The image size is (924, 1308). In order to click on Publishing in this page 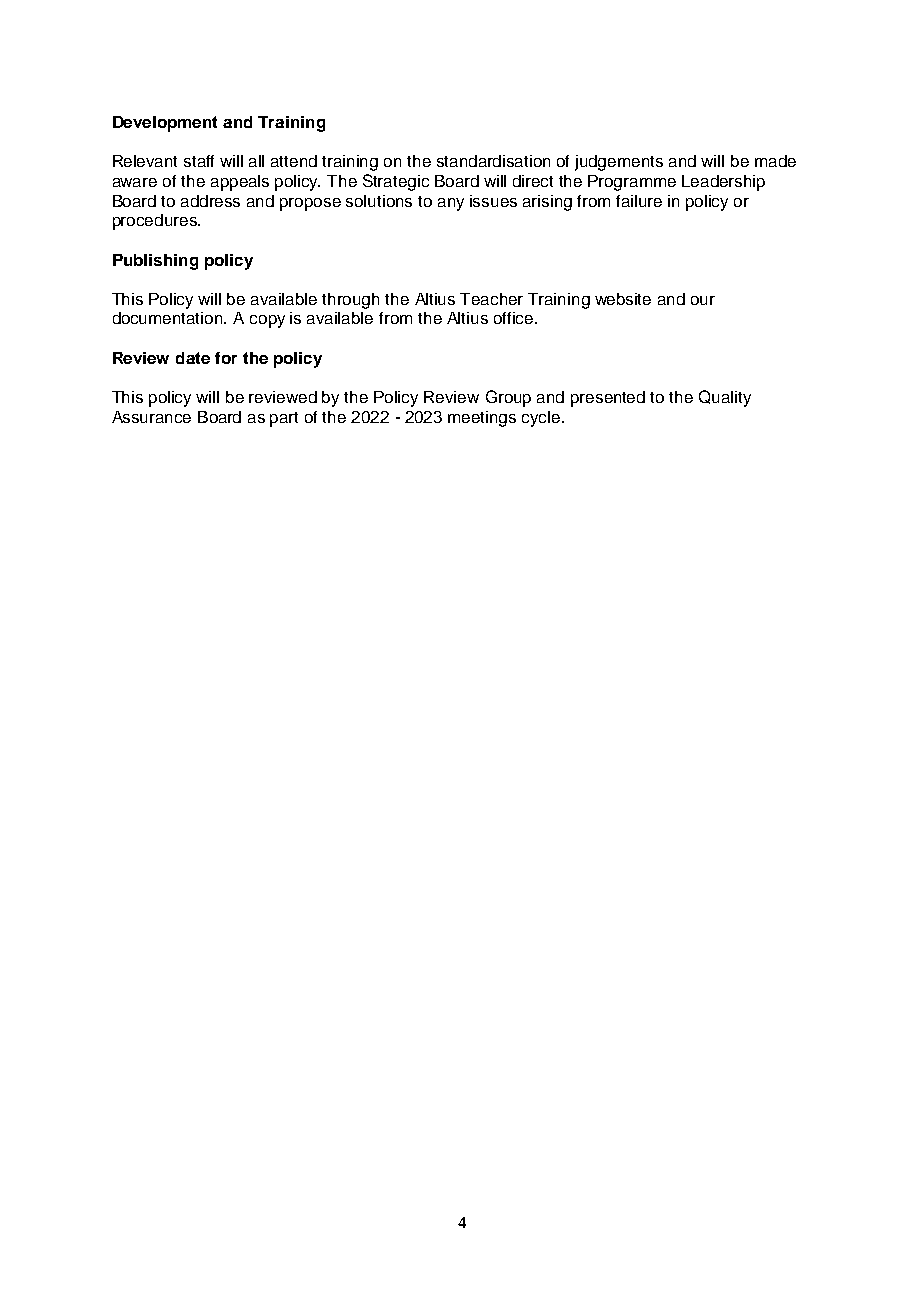, I will do `click(155, 262)`.
